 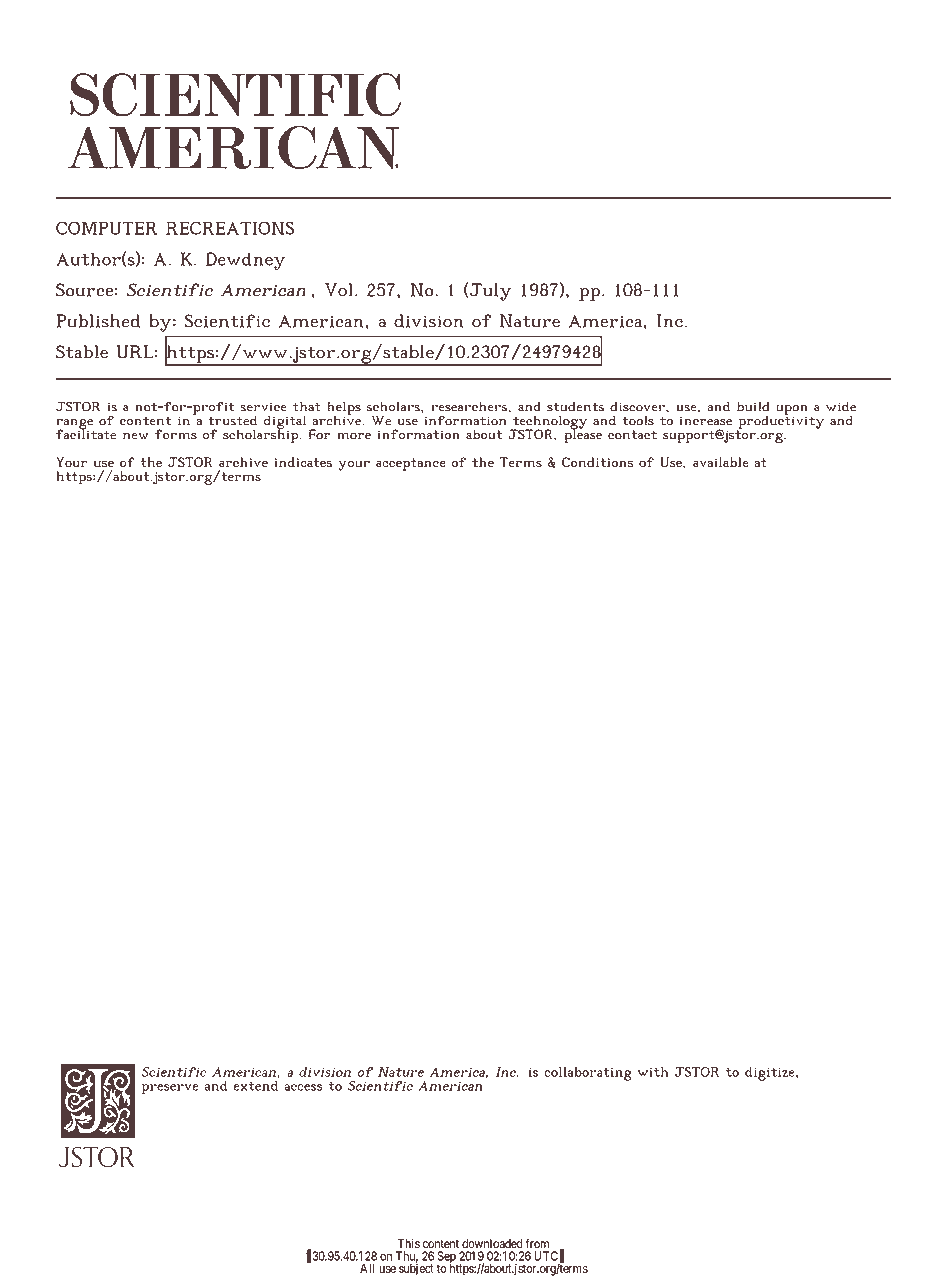 I want to click on Conditions, so click(x=597, y=462).
